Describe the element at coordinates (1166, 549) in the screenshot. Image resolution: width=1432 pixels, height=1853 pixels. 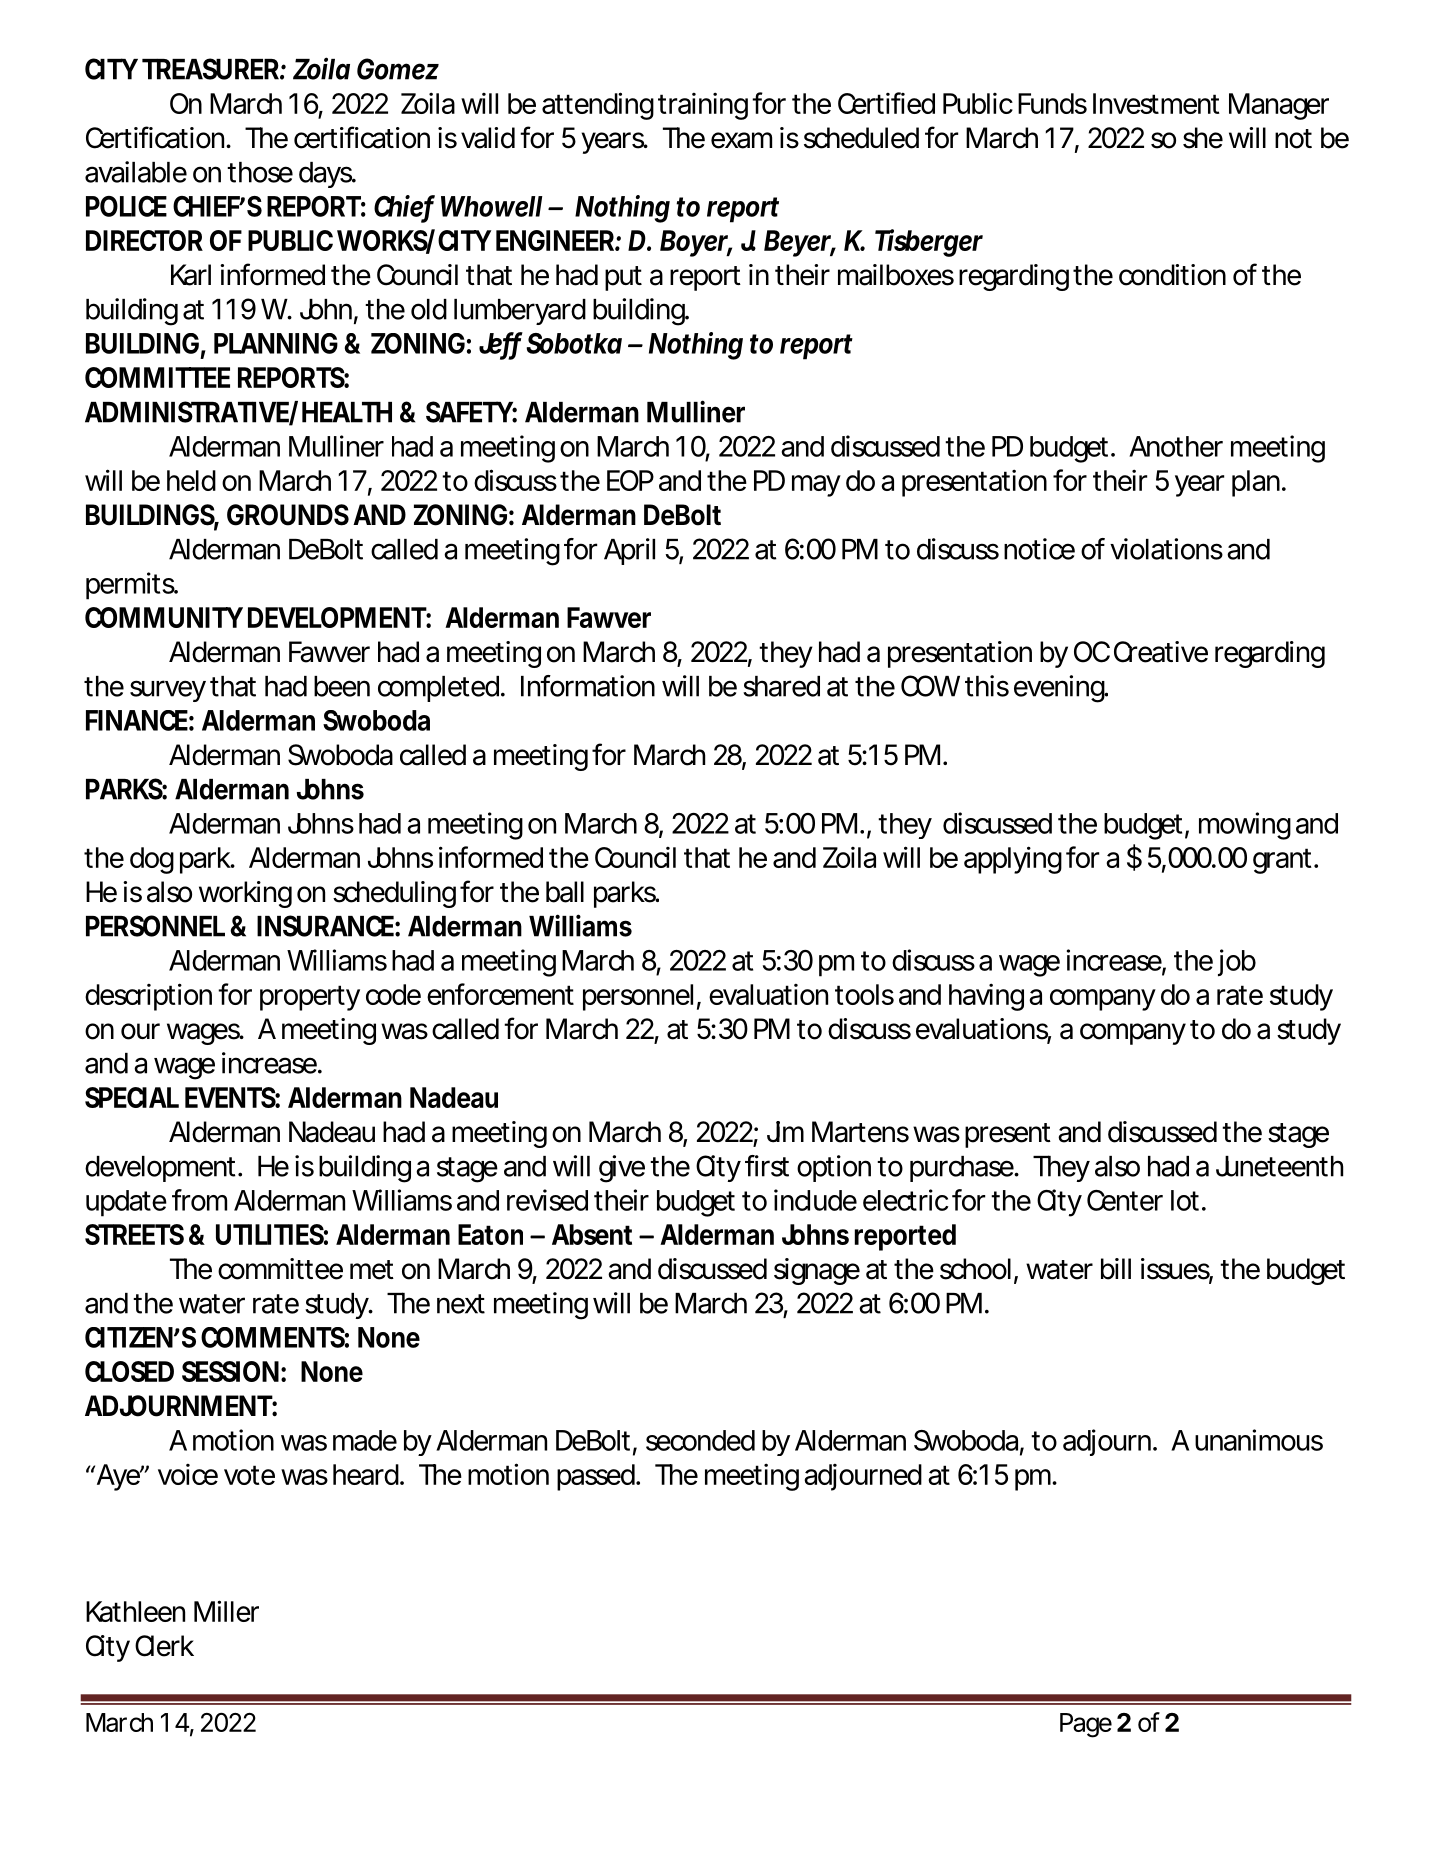
I see `violations` at that location.
